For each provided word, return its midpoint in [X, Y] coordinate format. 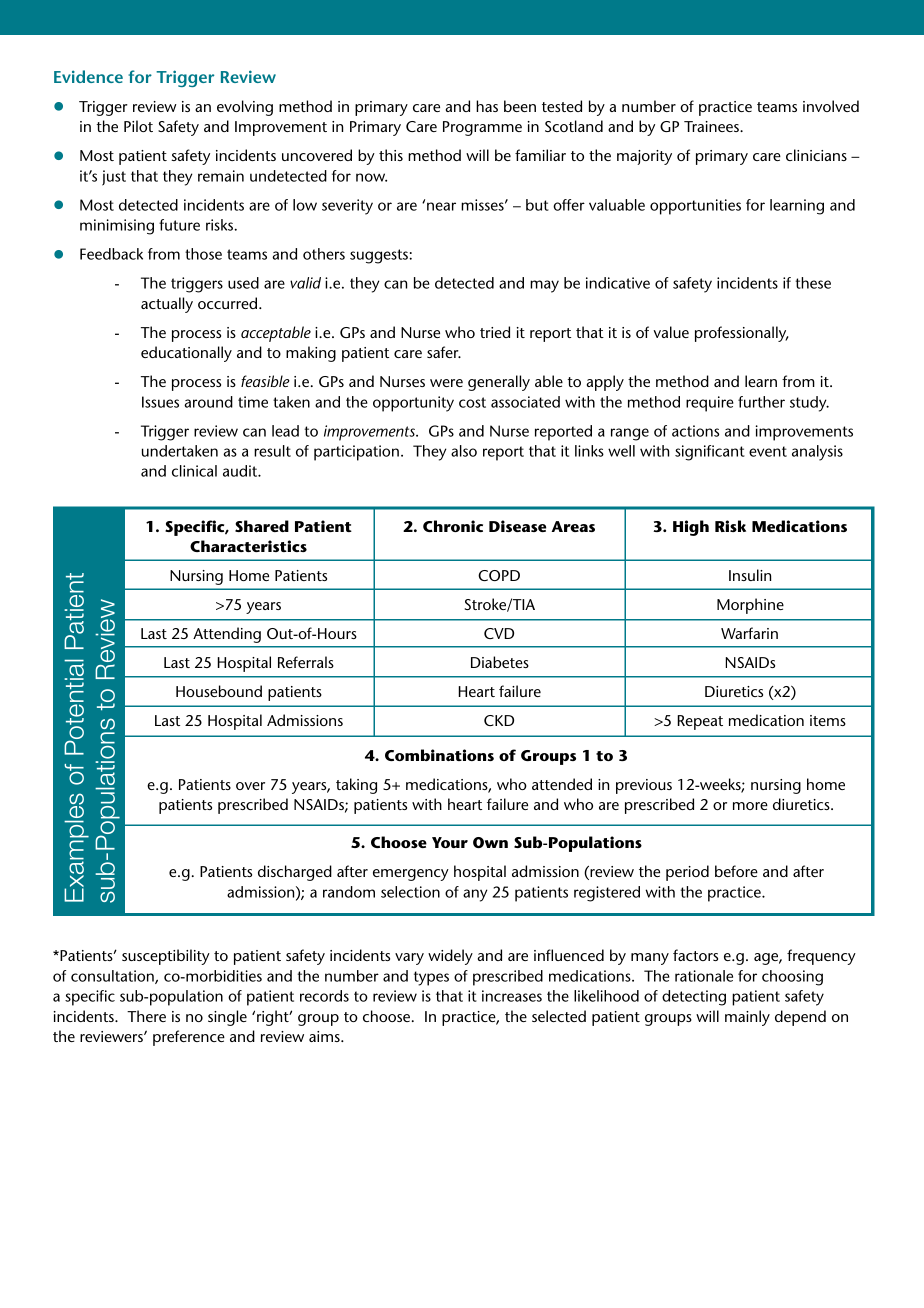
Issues [160, 402]
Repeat [700, 722]
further [761, 402]
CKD [499, 720]
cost [472, 402]
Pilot [138, 126]
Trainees [712, 126]
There [146, 1016]
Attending [227, 635]
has [487, 106]
